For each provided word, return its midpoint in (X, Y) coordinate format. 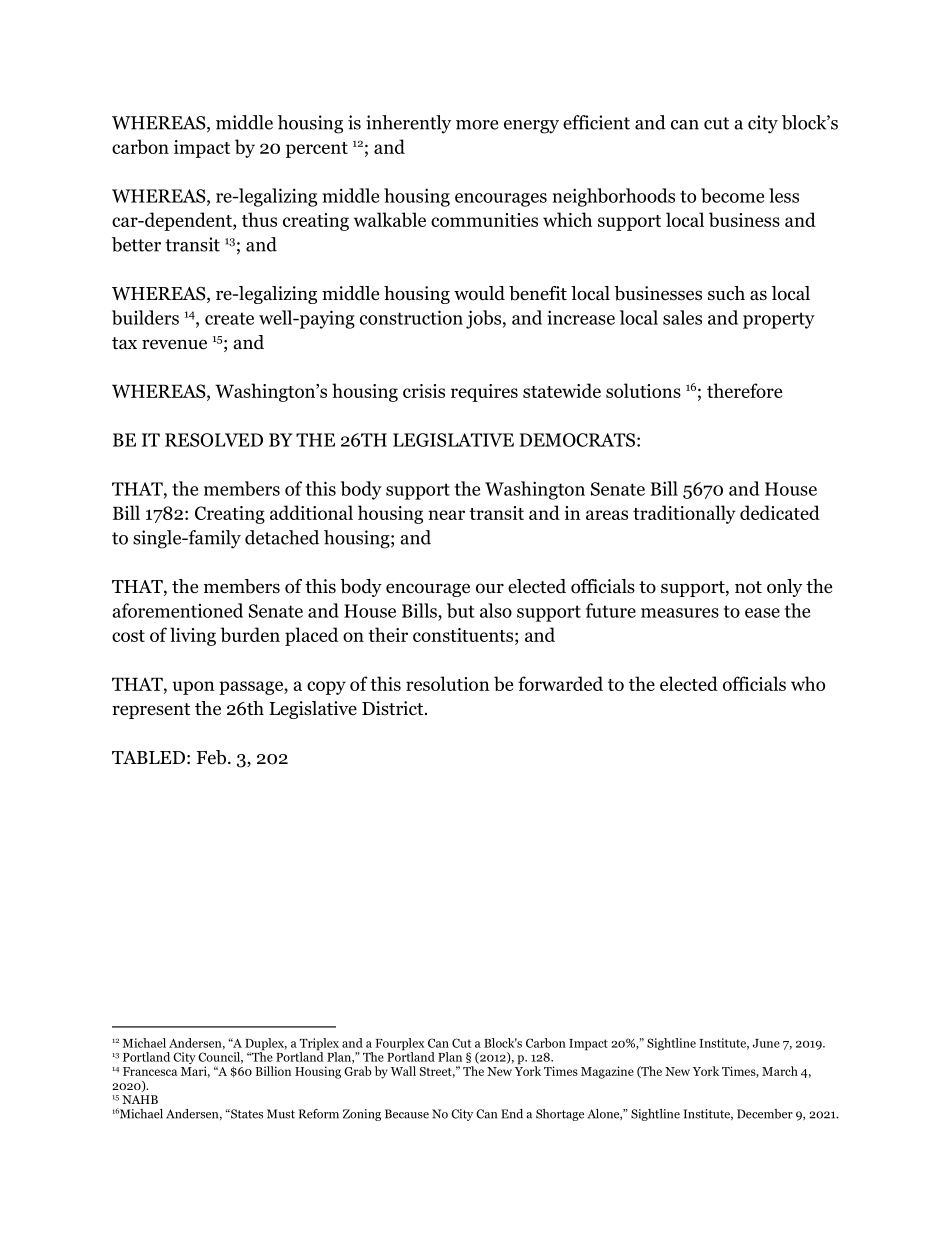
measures (680, 613)
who (808, 683)
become (732, 195)
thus (259, 219)
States (246, 1114)
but (461, 610)
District (392, 708)
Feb (211, 757)
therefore (744, 390)
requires (484, 393)
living (193, 636)
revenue (174, 344)
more (477, 125)
